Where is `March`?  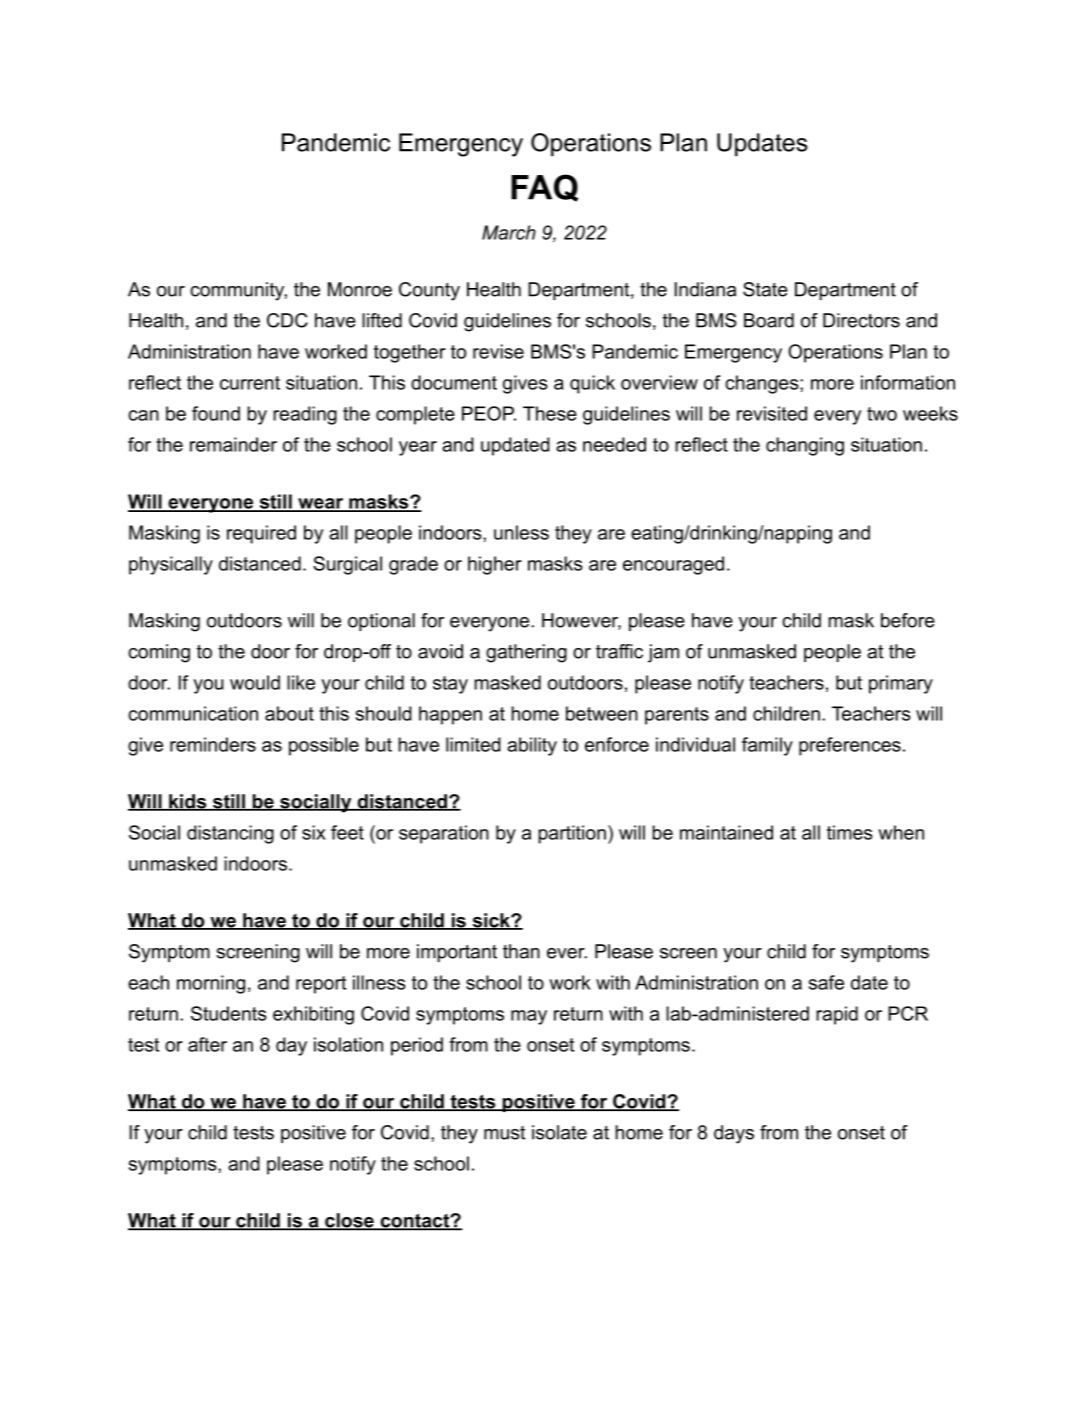 March is located at coordinates (509, 232).
